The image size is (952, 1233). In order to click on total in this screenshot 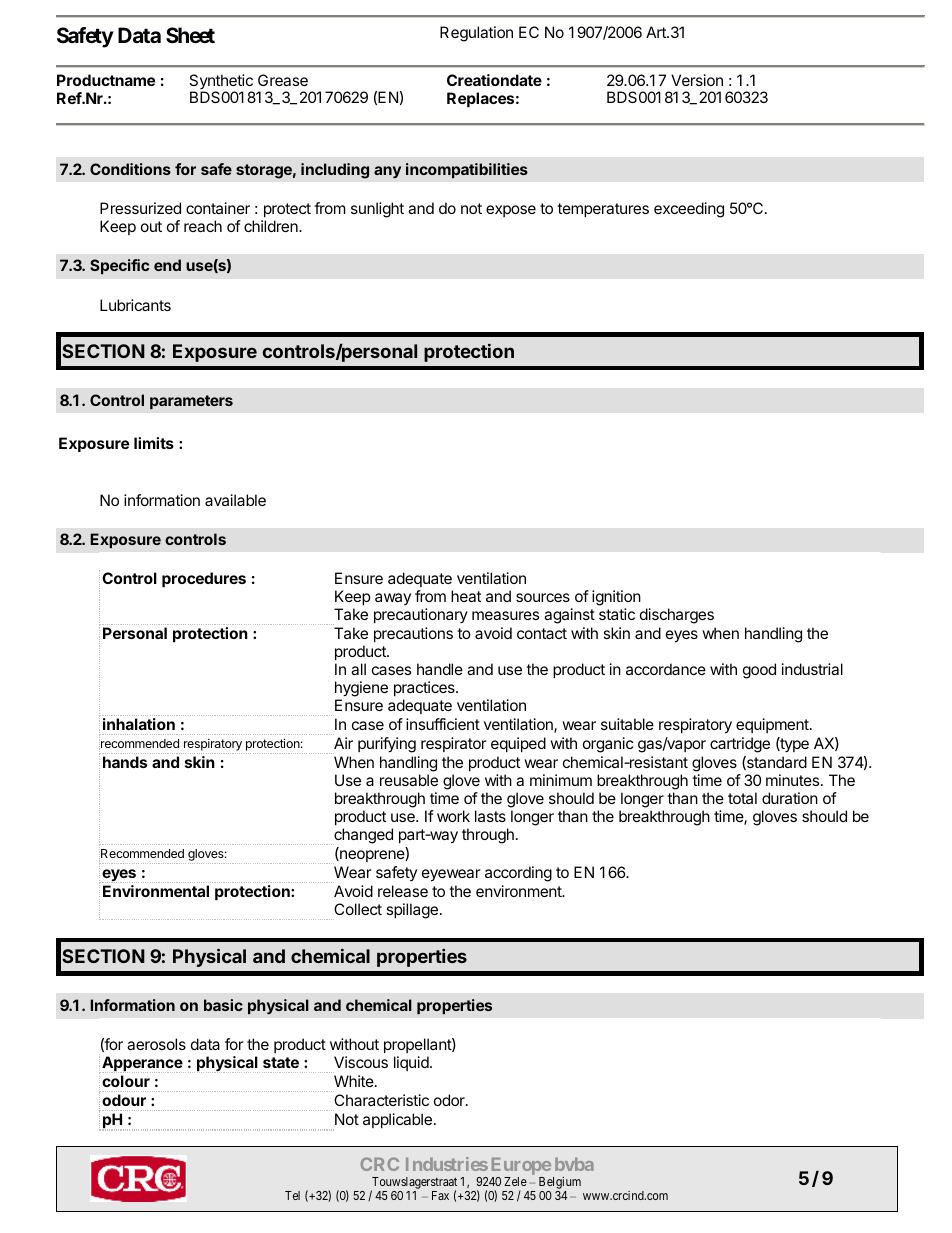, I will do `click(742, 798)`.
